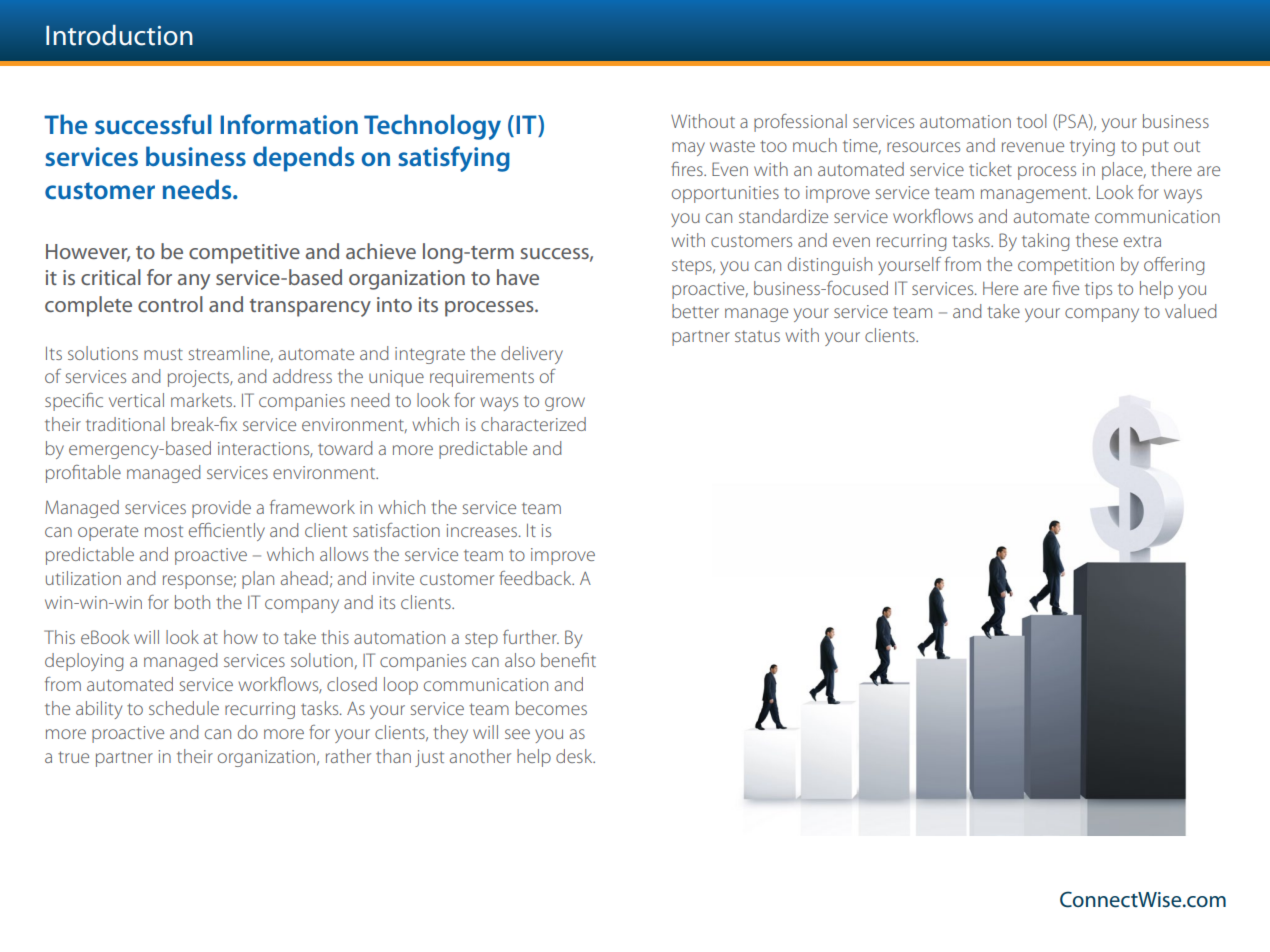 Image resolution: width=1270 pixels, height=952 pixels. What do you see at coordinates (695, 311) in the screenshot?
I see `better` at bounding box center [695, 311].
